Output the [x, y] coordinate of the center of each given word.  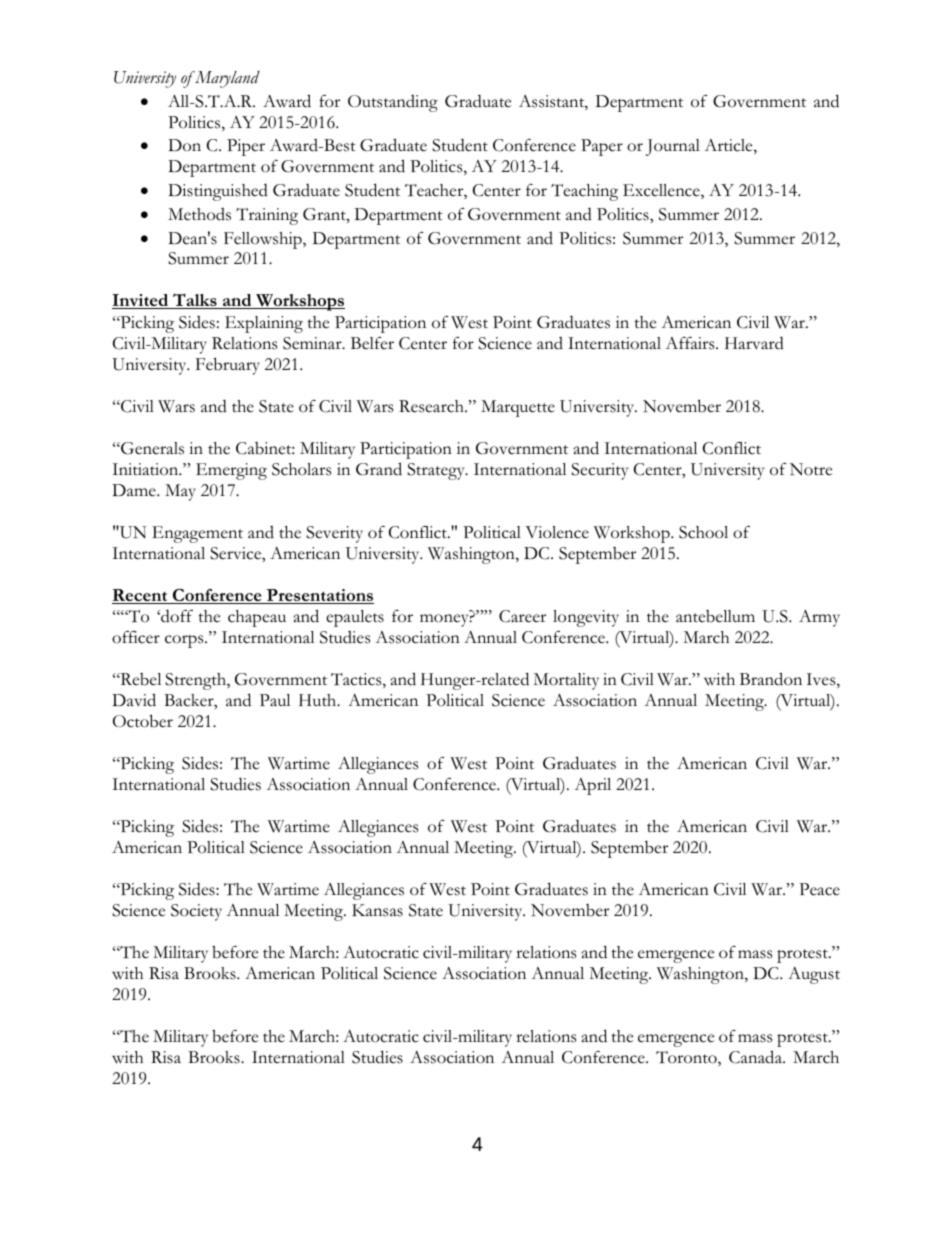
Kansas [377, 910]
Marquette [518, 408]
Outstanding [393, 103]
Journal [673, 147]
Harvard [754, 343]
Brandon [771, 679]
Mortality [566, 681]
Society [196, 912]
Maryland [226, 79]
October [143, 721]
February [228, 366]
